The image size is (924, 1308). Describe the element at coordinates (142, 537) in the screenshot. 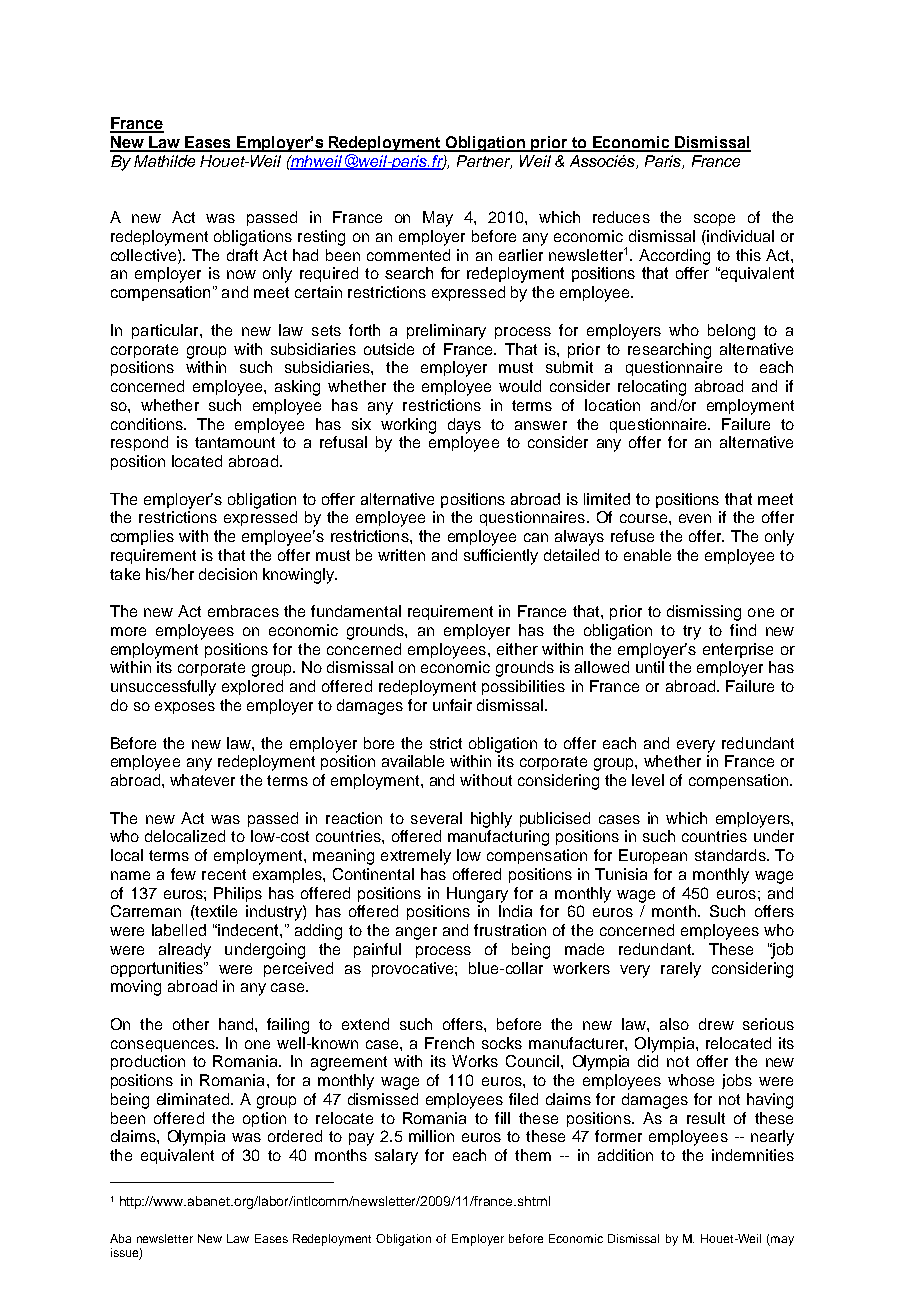

I see `complies` at that location.
